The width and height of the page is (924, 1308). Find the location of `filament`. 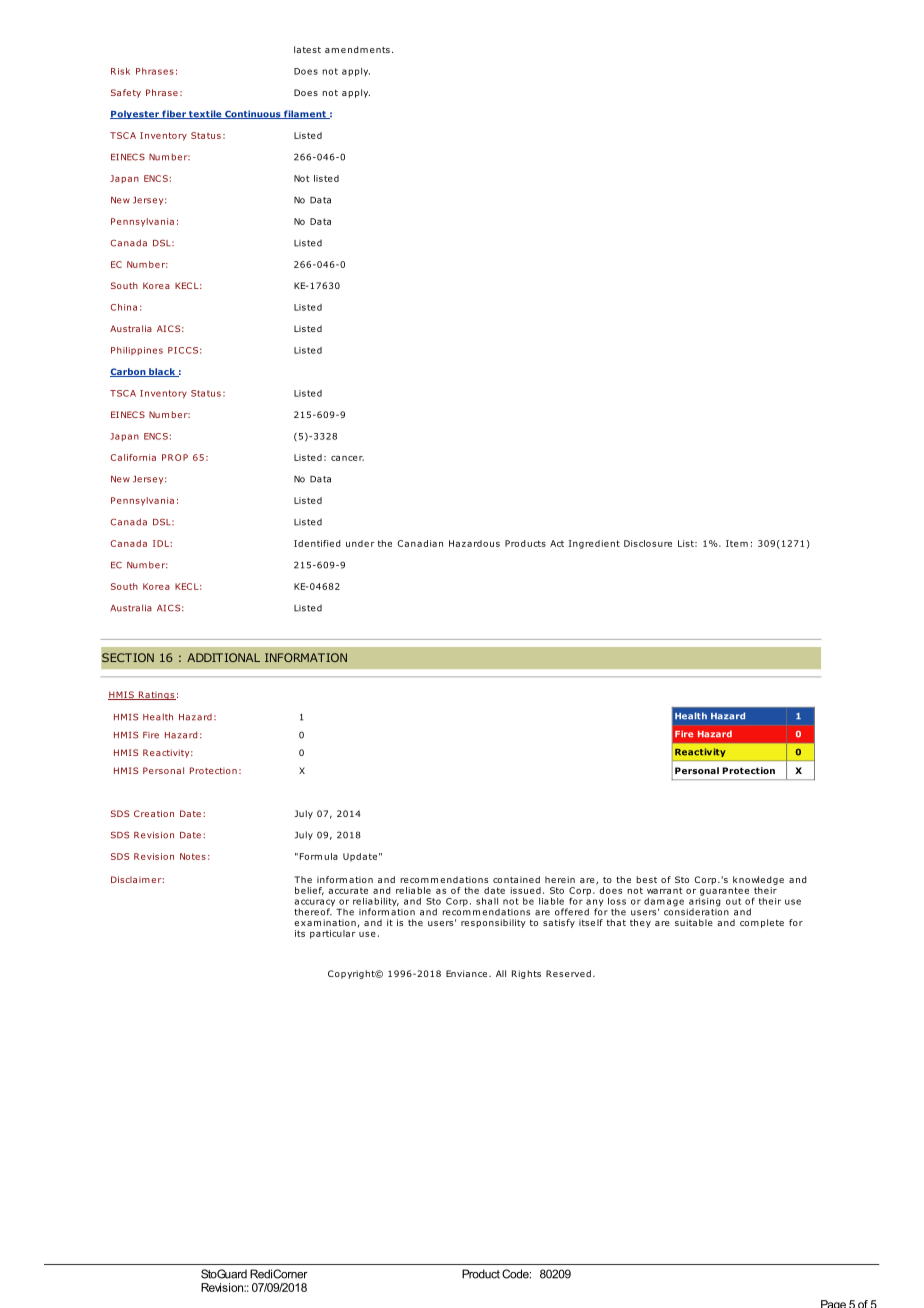

filament is located at coordinates (305, 114).
